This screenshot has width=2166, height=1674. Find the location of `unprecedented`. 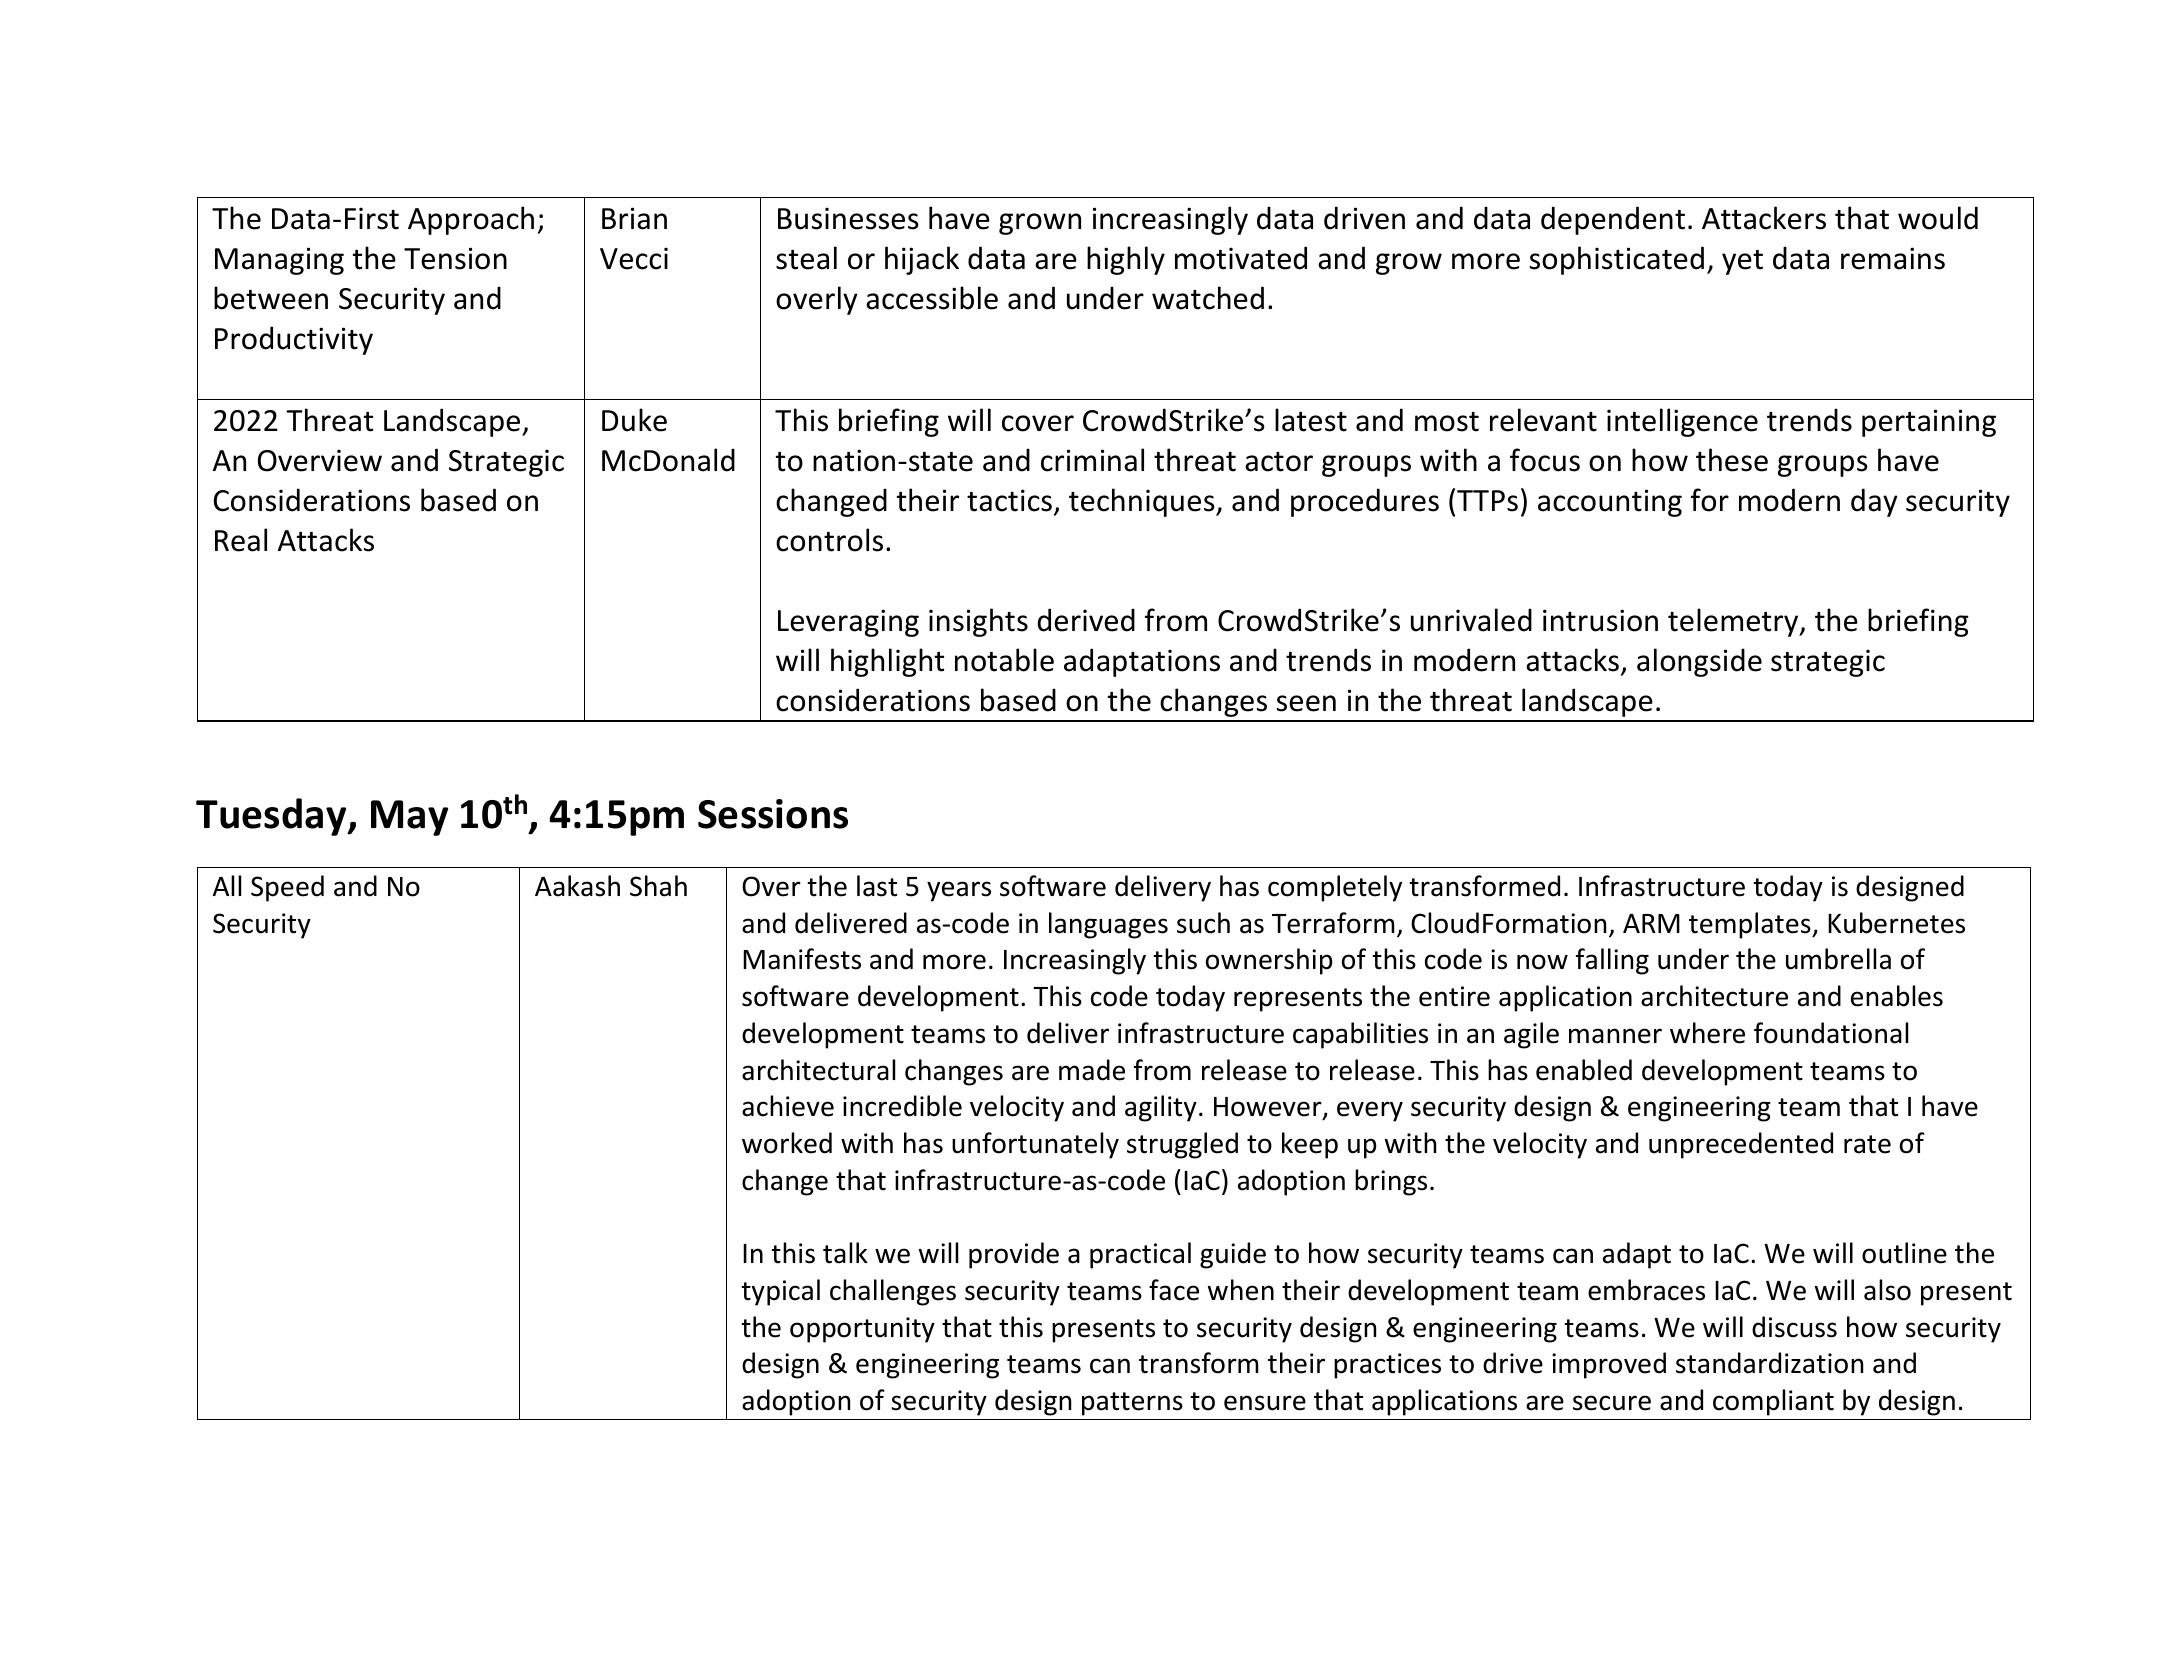

unprecedented is located at coordinates (1741, 1145).
